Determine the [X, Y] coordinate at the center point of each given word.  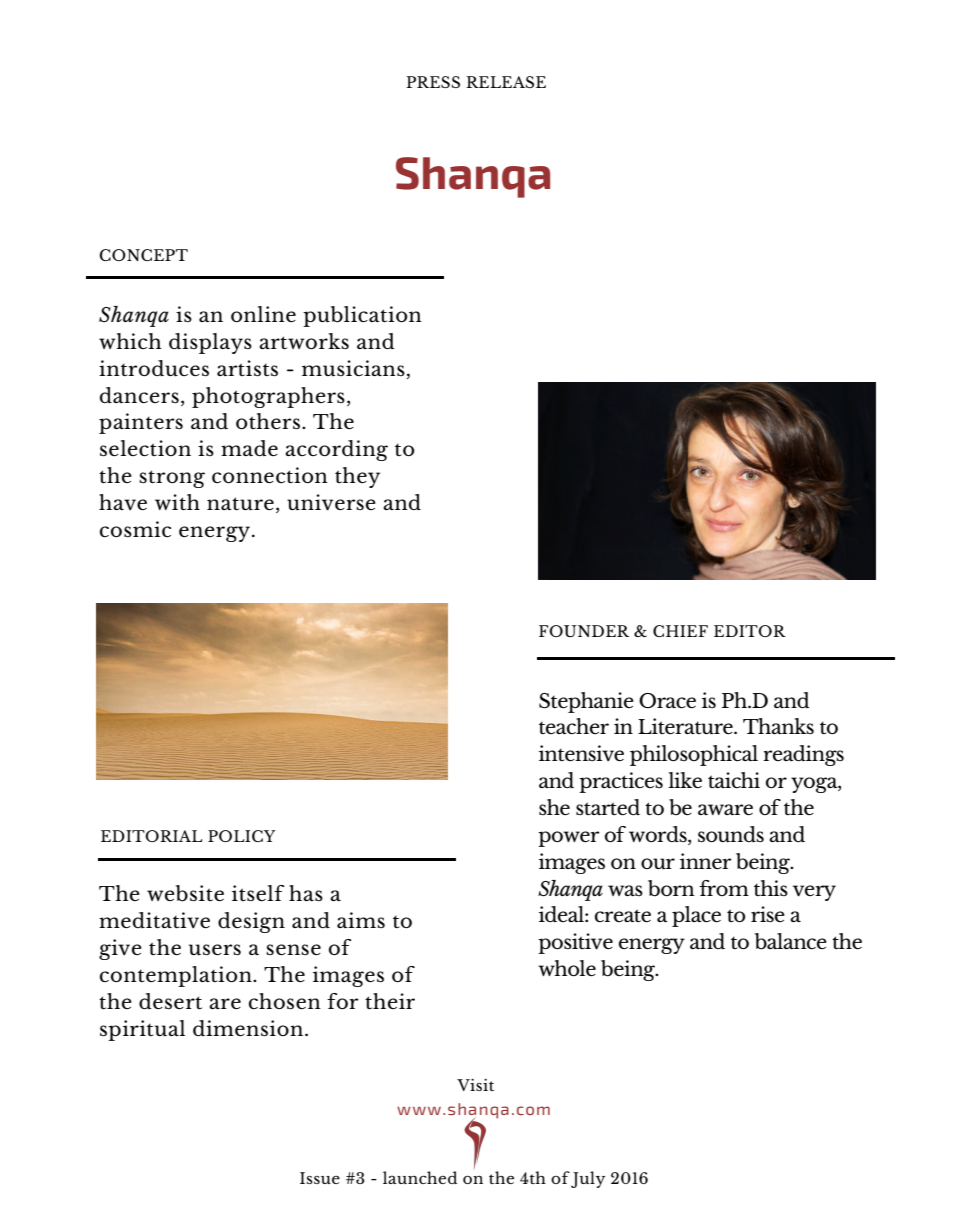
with [177, 502]
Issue [320, 1178]
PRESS [433, 82]
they [357, 477]
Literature [686, 726]
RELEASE [506, 82]
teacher [574, 726]
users [215, 949]
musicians [353, 368]
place [696, 916]
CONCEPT [143, 255]
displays [210, 343]
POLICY [241, 836]
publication [362, 316]
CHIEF [680, 631]
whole [567, 968]
